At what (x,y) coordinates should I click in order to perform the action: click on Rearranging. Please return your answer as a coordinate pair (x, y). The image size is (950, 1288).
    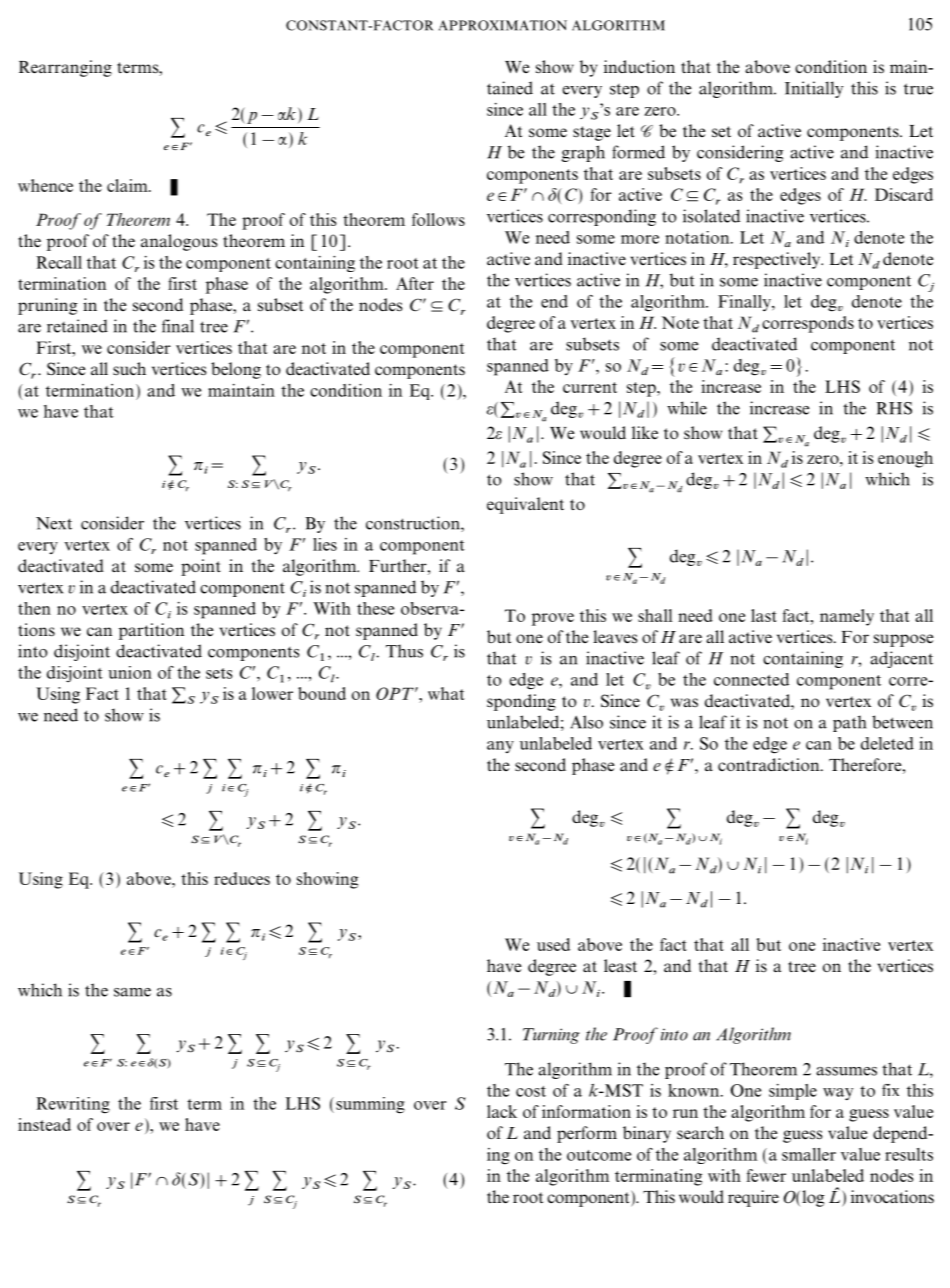
    Looking at the image, I should click on (65, 68).
